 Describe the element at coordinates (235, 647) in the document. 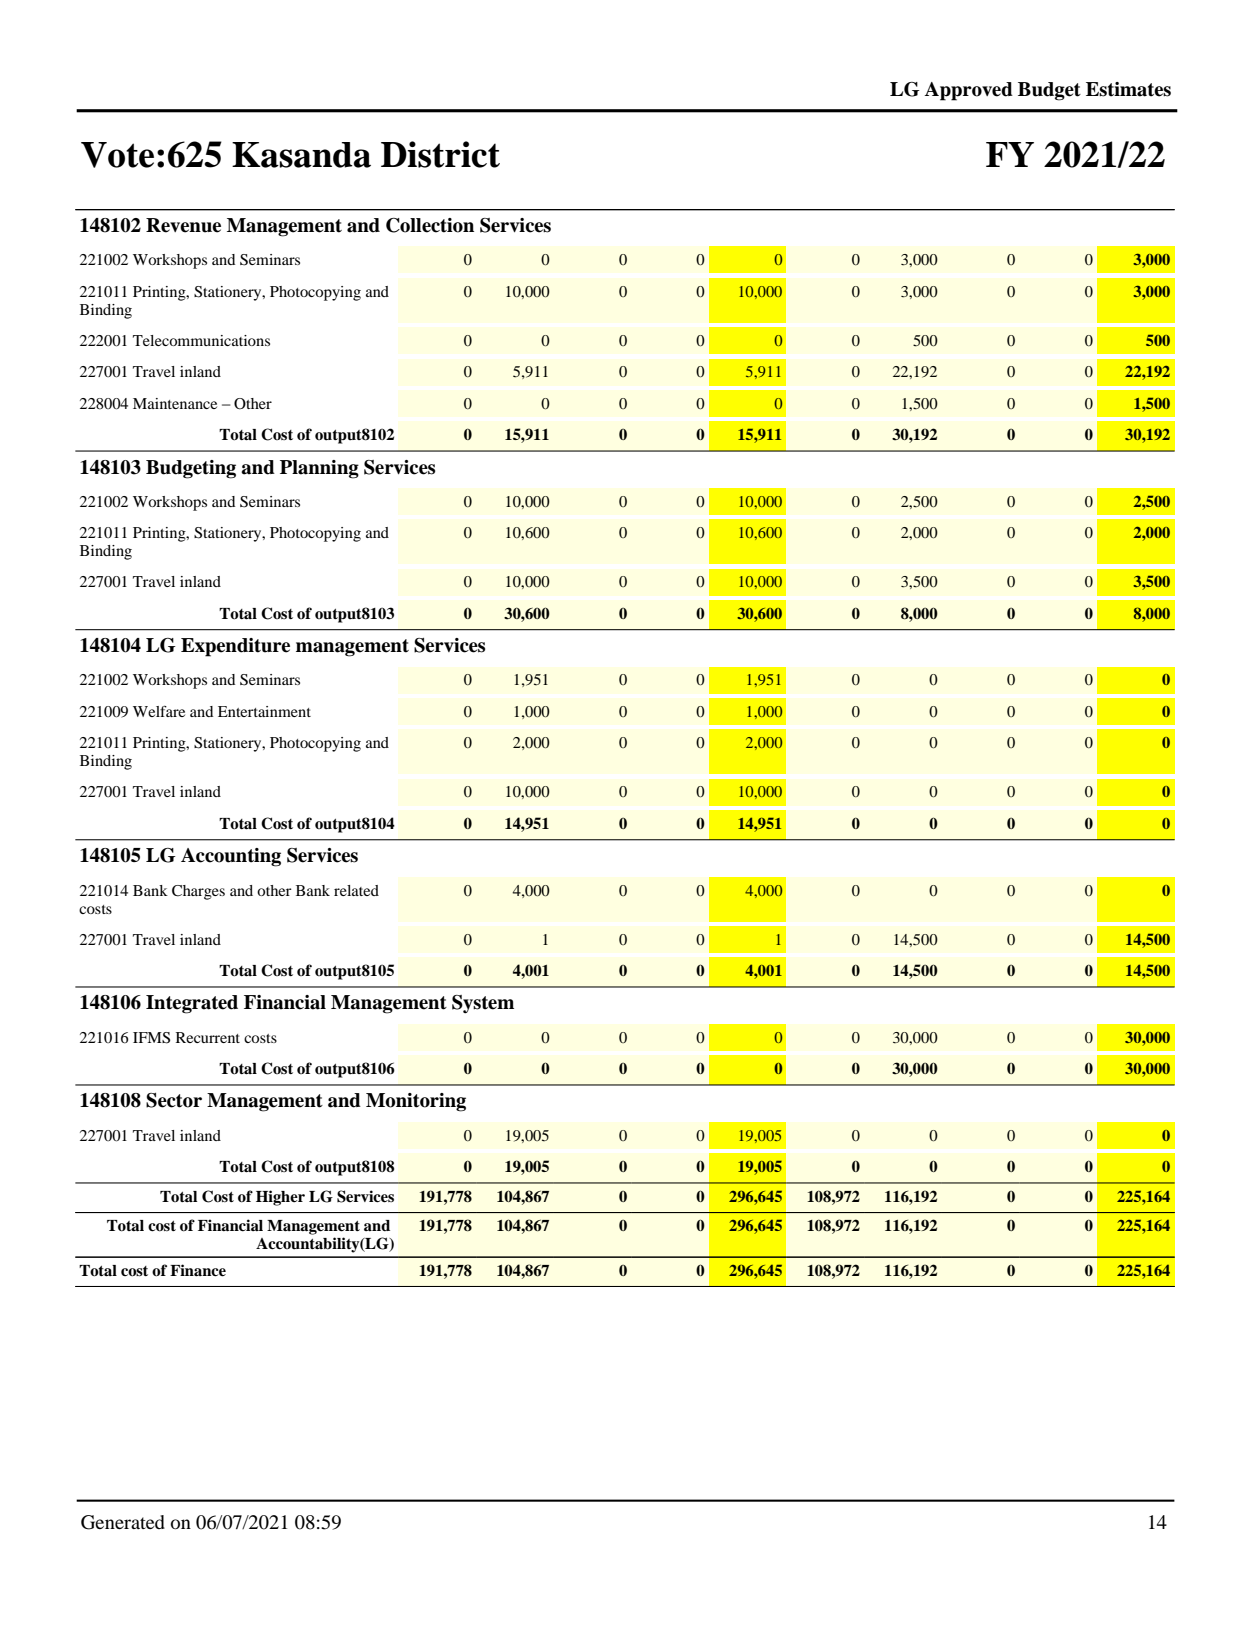

I see `Expenditure` at that location.
